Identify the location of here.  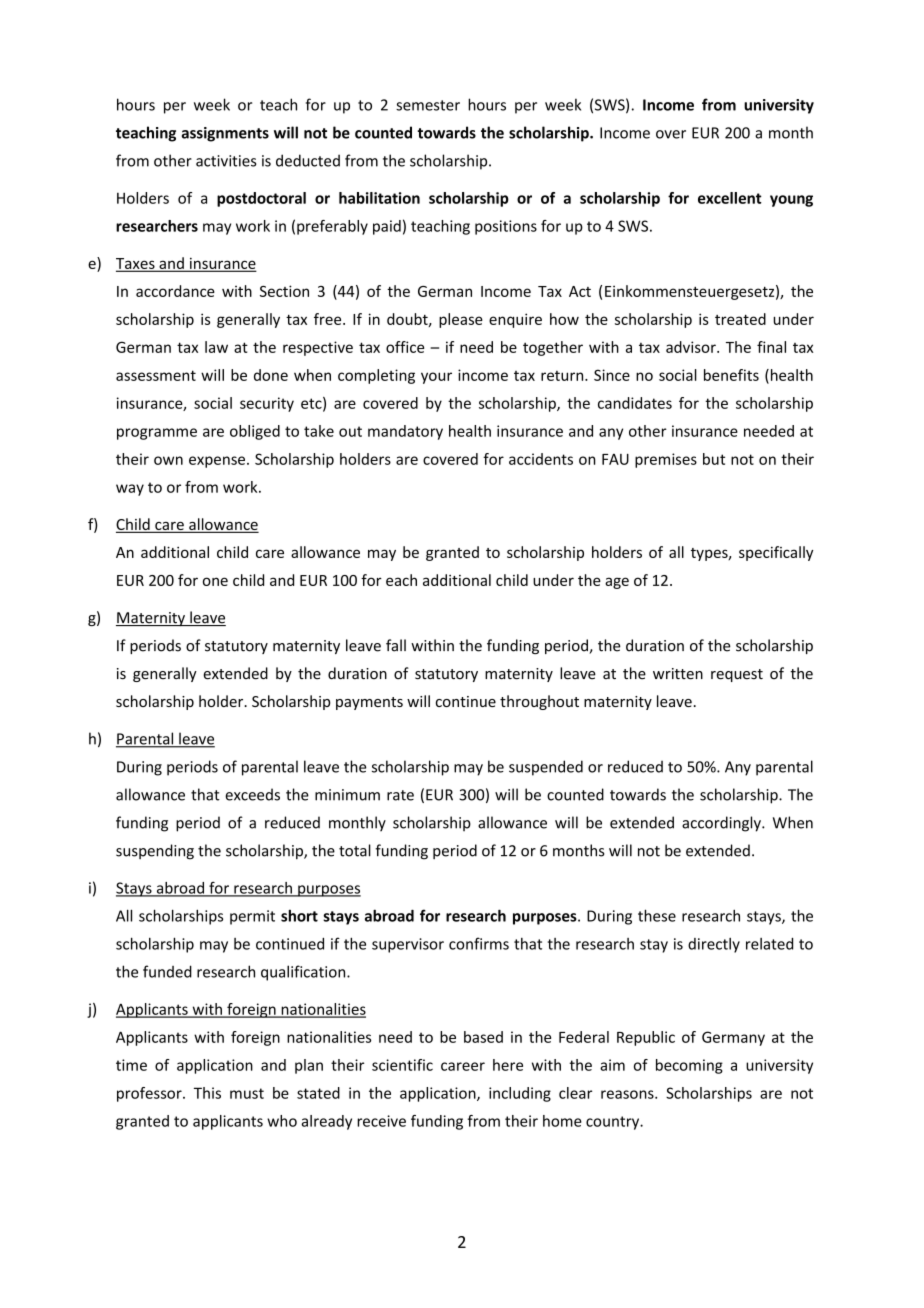
(508, 1065).
